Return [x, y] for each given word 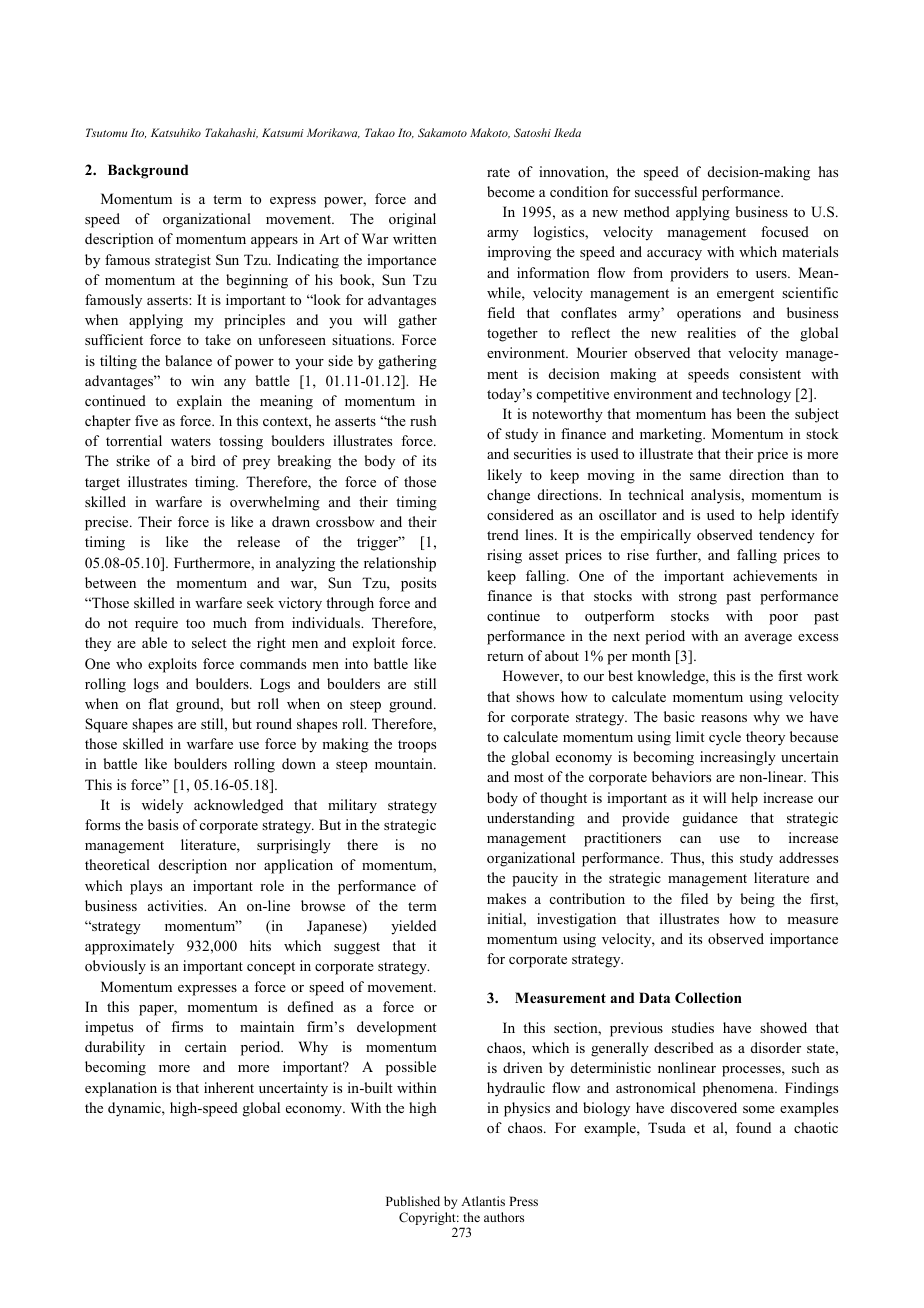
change [508, 496]
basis [163, 824]
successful [666, 191]
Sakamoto [442, 132]
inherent [229, 1087]
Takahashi [231, 133]
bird [203, 460]
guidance [710, 819]
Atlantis [483, 1201]
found [753, 1127]
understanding [531, 819]
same [705, 476]
